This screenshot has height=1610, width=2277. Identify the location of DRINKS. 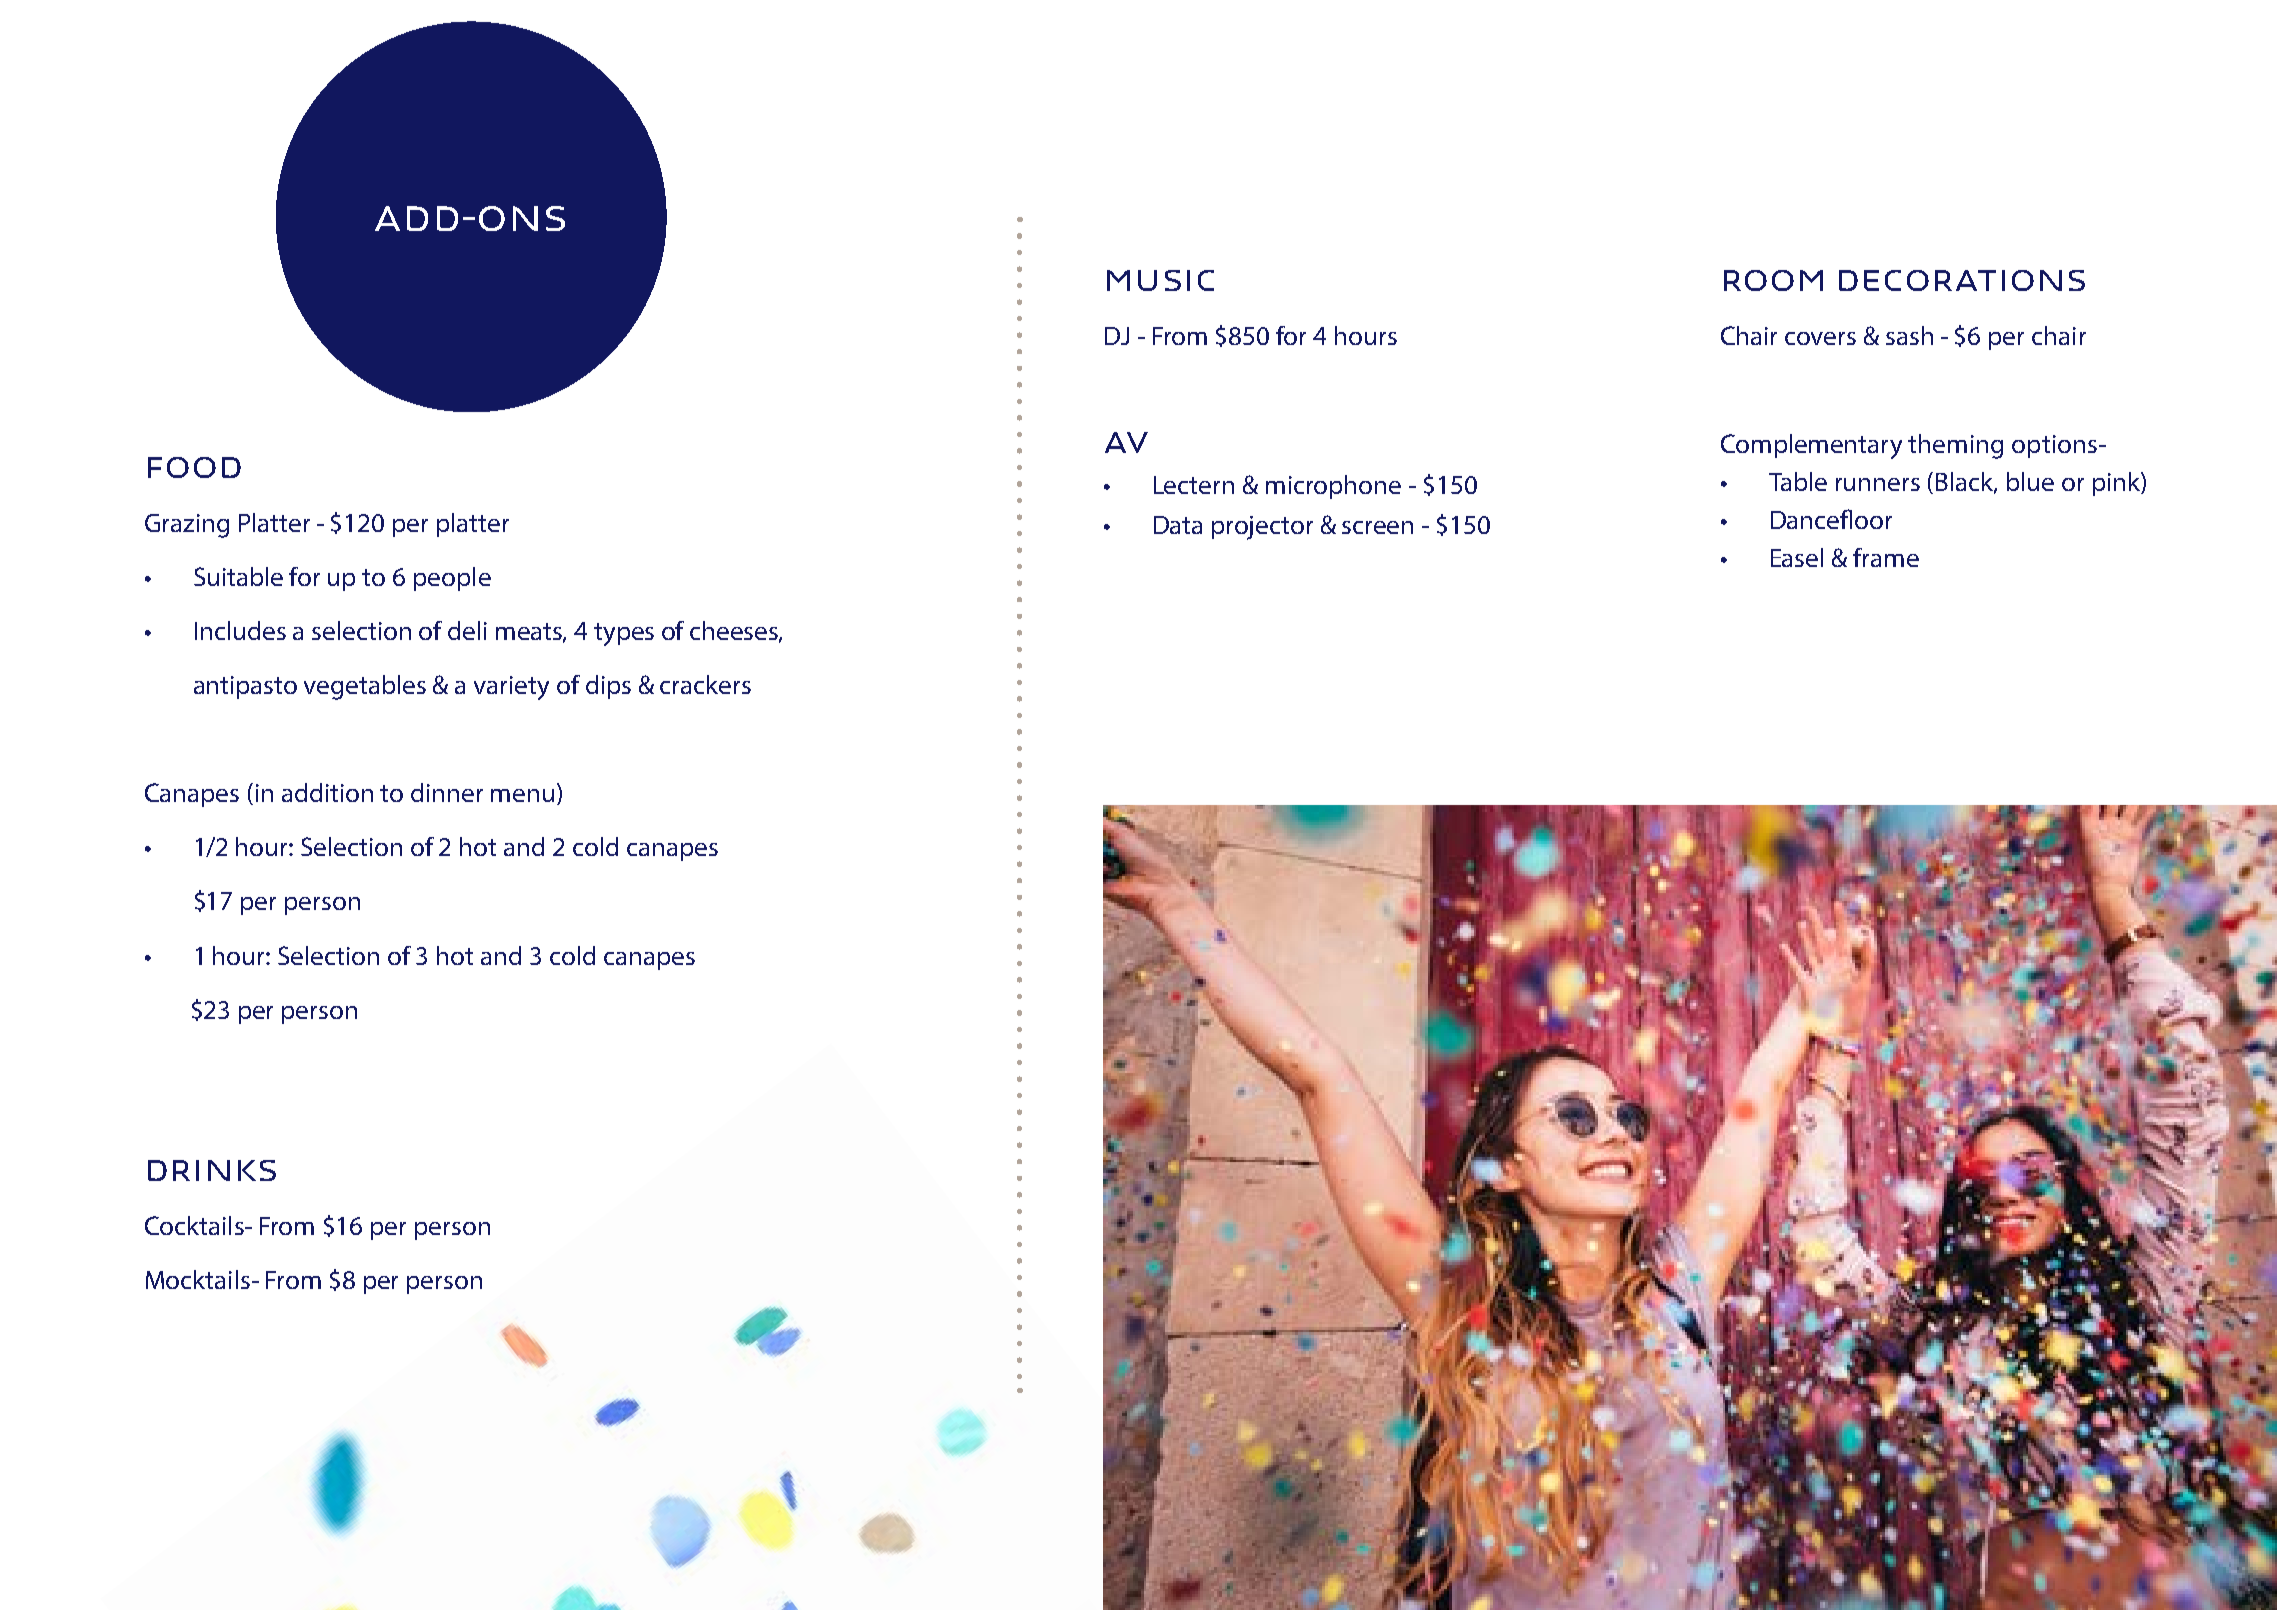
(212, 1170).
